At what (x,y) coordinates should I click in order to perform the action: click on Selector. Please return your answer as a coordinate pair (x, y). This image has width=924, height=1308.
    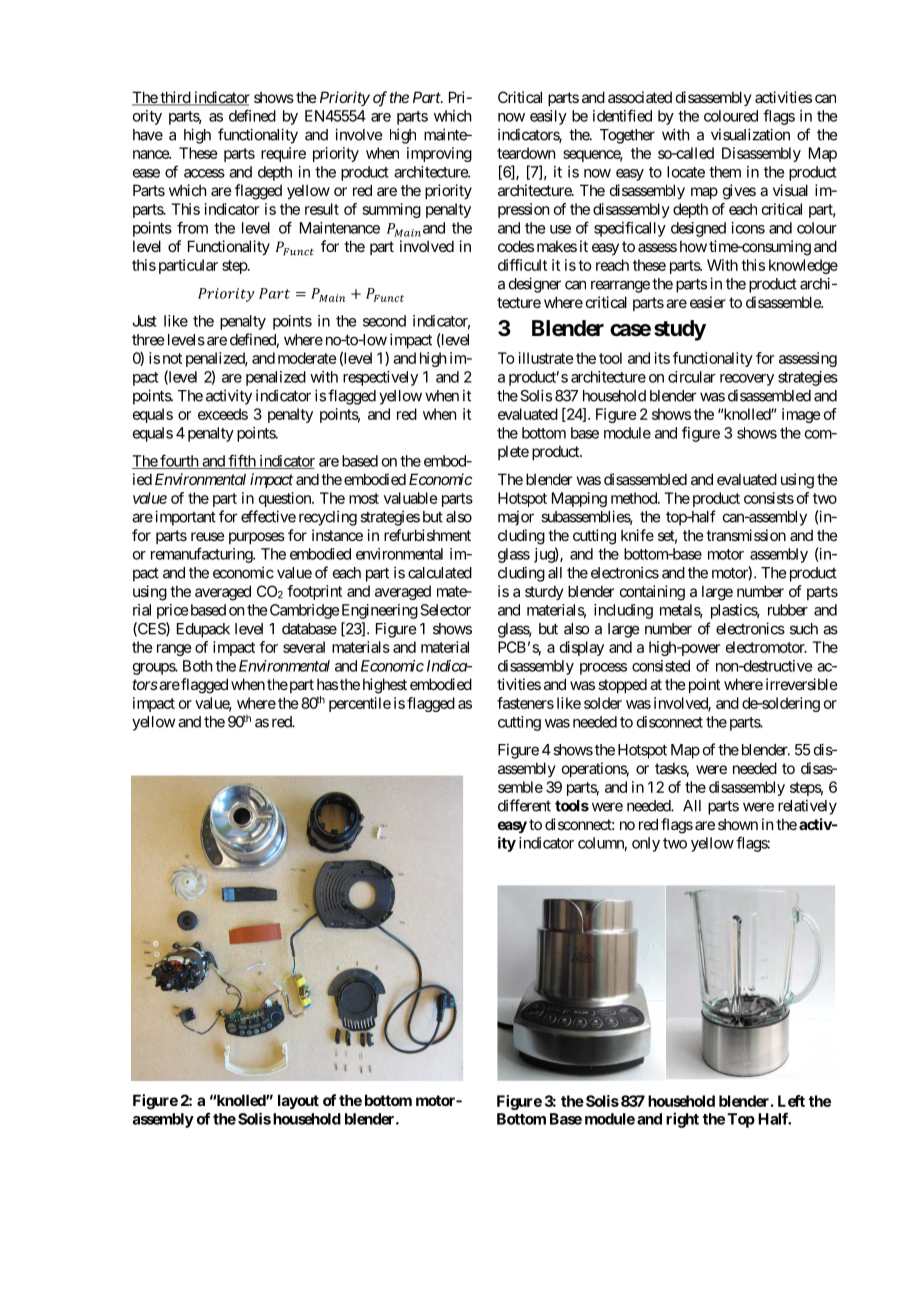
    Looking at the image, I should click on (446, 610).
